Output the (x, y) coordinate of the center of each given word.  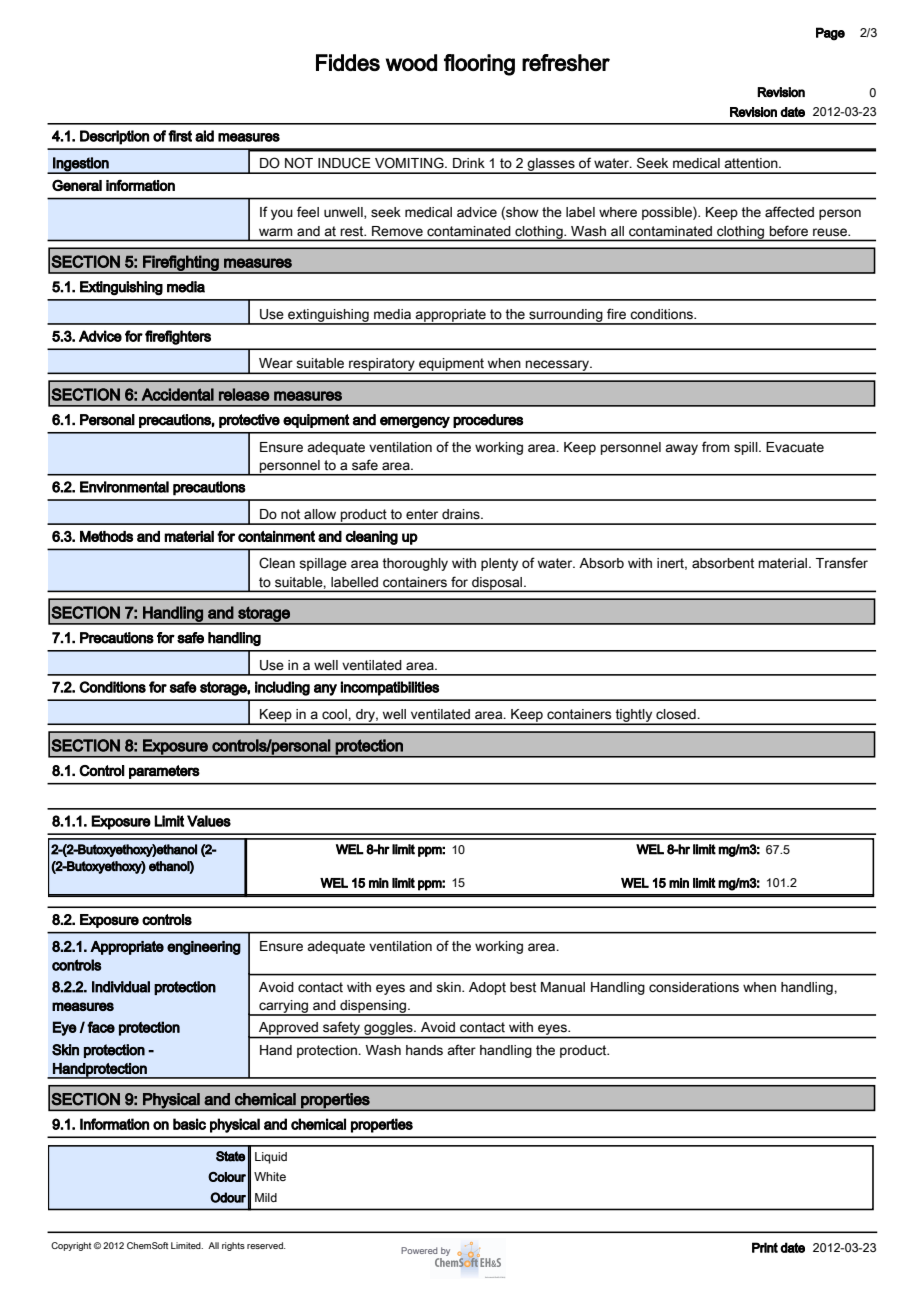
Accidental (178, 394)
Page (830, 34)
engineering (204, 948)
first (180, 136)
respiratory (382, 365)
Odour (228, 1197)
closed (677, 714)
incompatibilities (389, 688)
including (282, 688)
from (716, 447)
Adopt (487, 988)
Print (765, 1247)
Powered (419, 1250)
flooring (479, 65)
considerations (694, 987)
